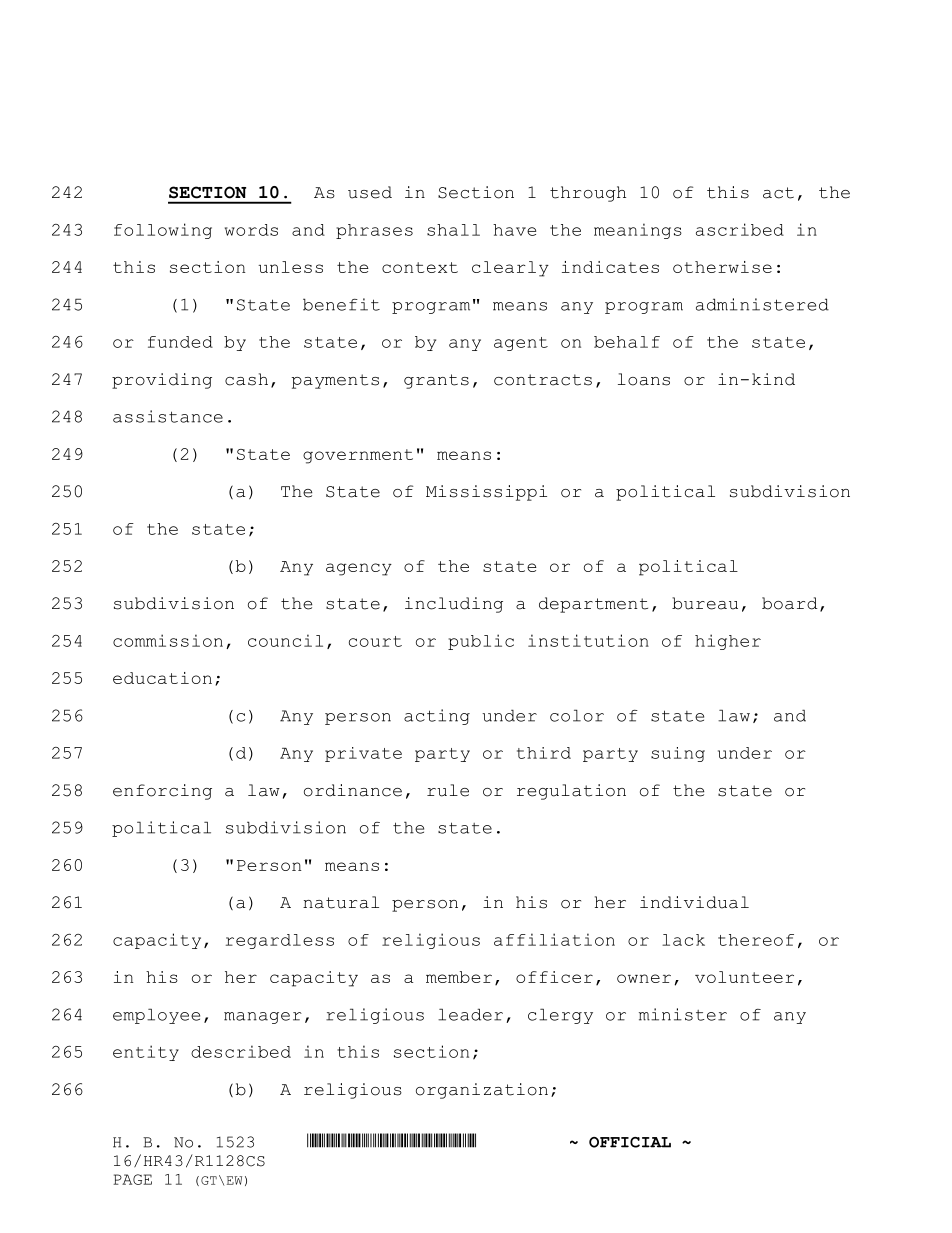  I want to click on rule, so click(448, 790).
